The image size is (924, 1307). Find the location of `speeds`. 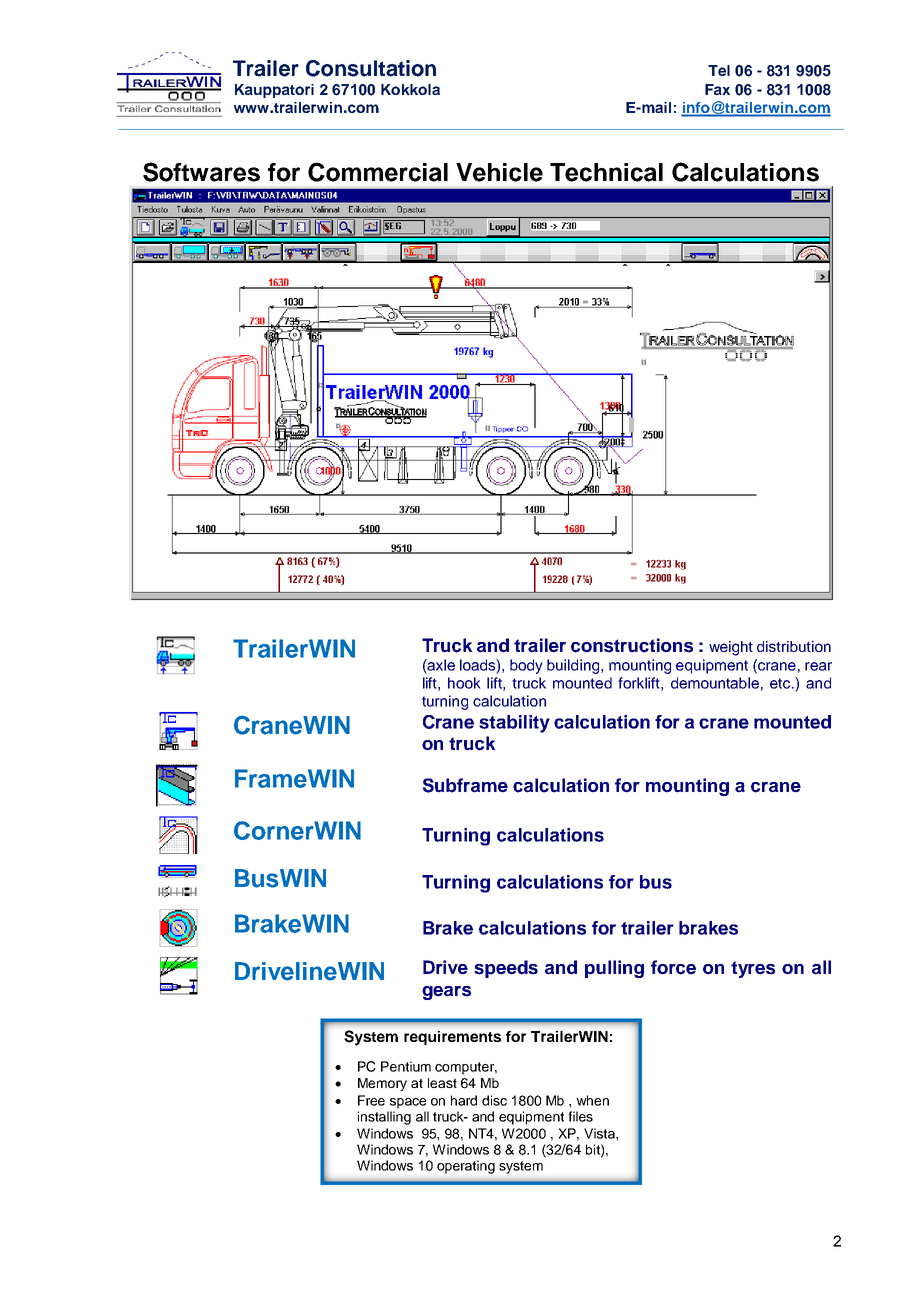

speeds is located at coordinates (506, 969).
